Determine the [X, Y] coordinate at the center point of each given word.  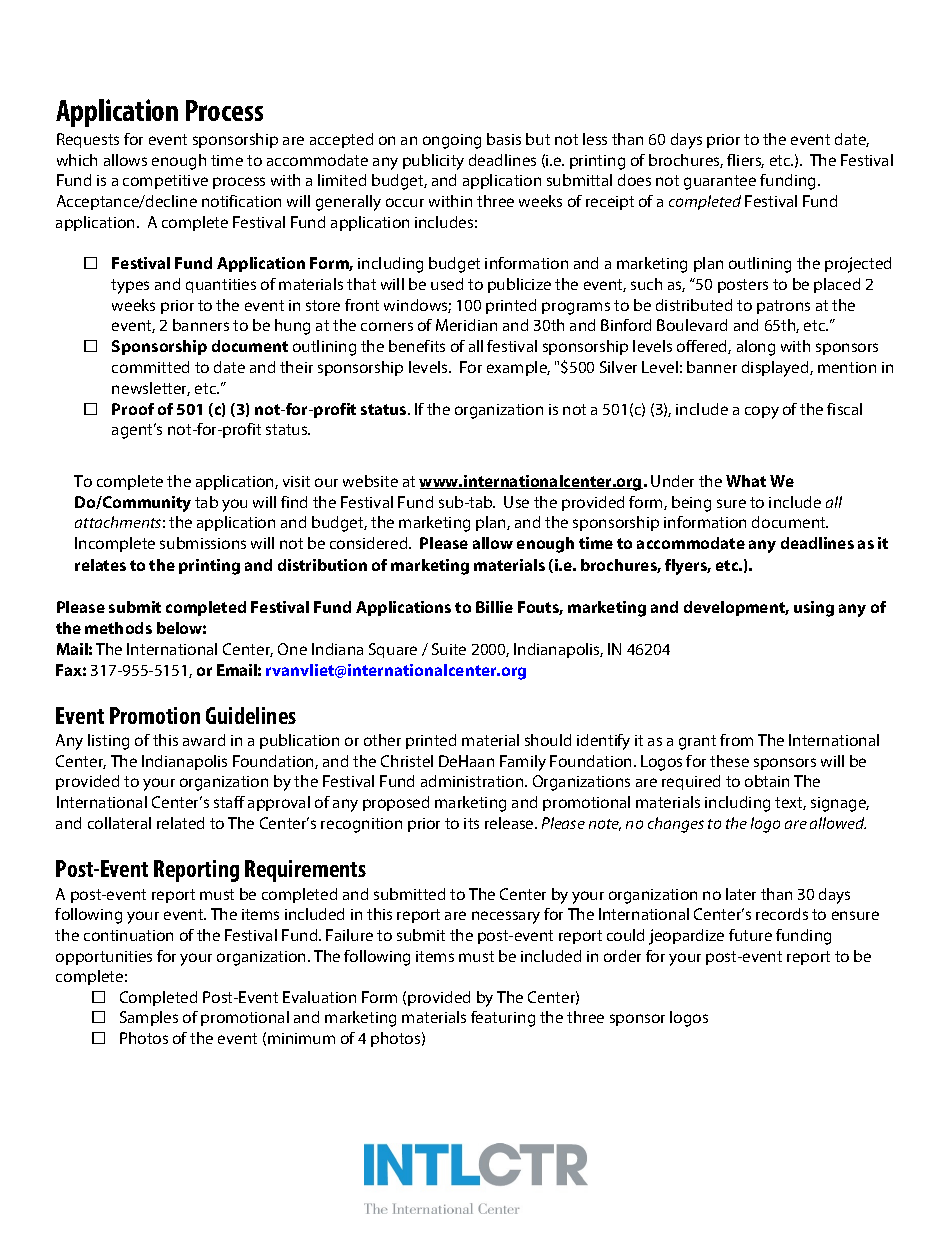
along [756, 348]
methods [118, 628]
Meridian [466, 325]
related [180, 823]
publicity [433, 162]
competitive [165, 182]
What [746, 481]
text [790, 803]
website [370, 481]
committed [150, 367]
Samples [149, 1018]
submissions [203, 543]
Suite [449, 649]
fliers [745, 161]
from [736, 740]
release [510, 823]
